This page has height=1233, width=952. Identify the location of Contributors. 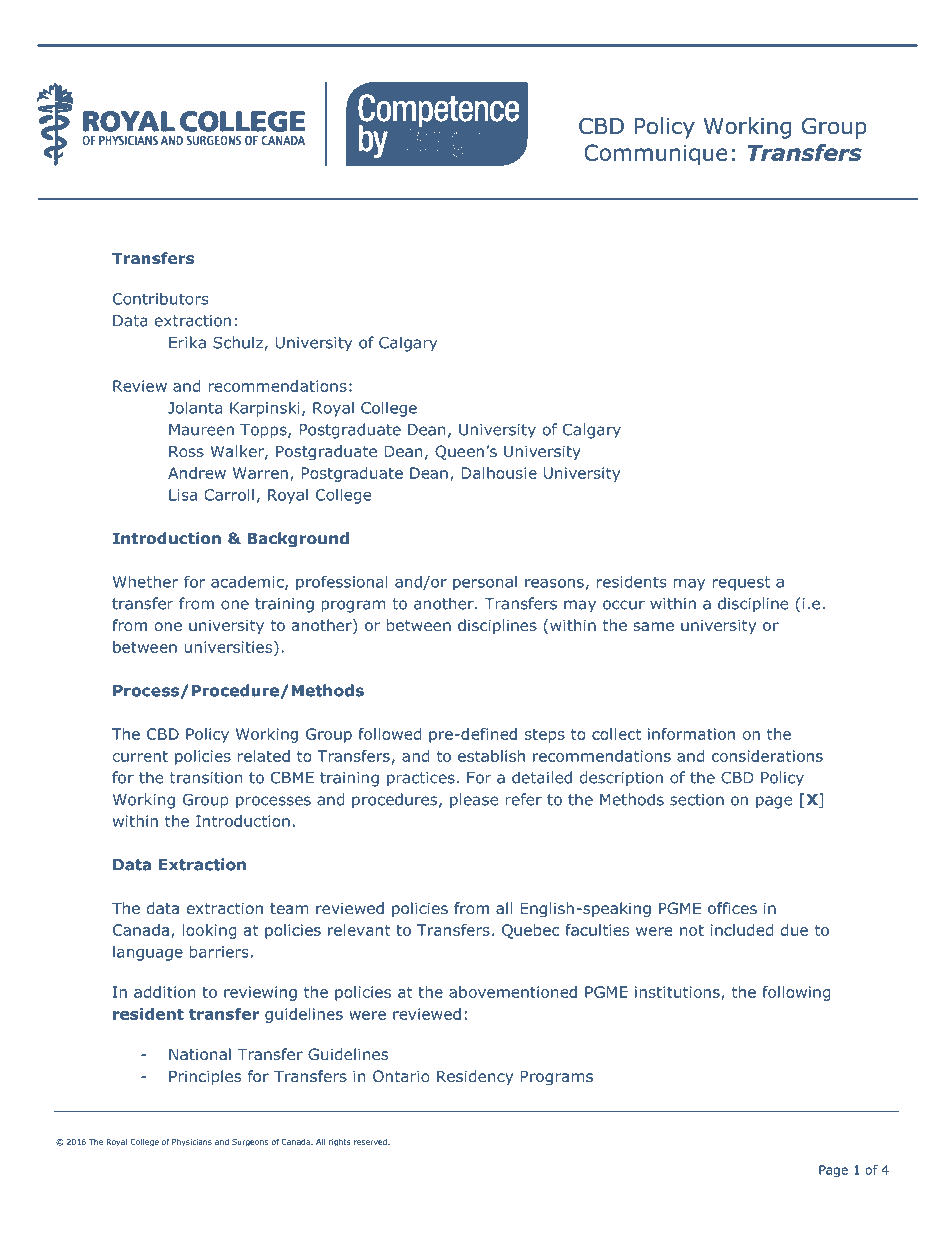
(160, 299).
